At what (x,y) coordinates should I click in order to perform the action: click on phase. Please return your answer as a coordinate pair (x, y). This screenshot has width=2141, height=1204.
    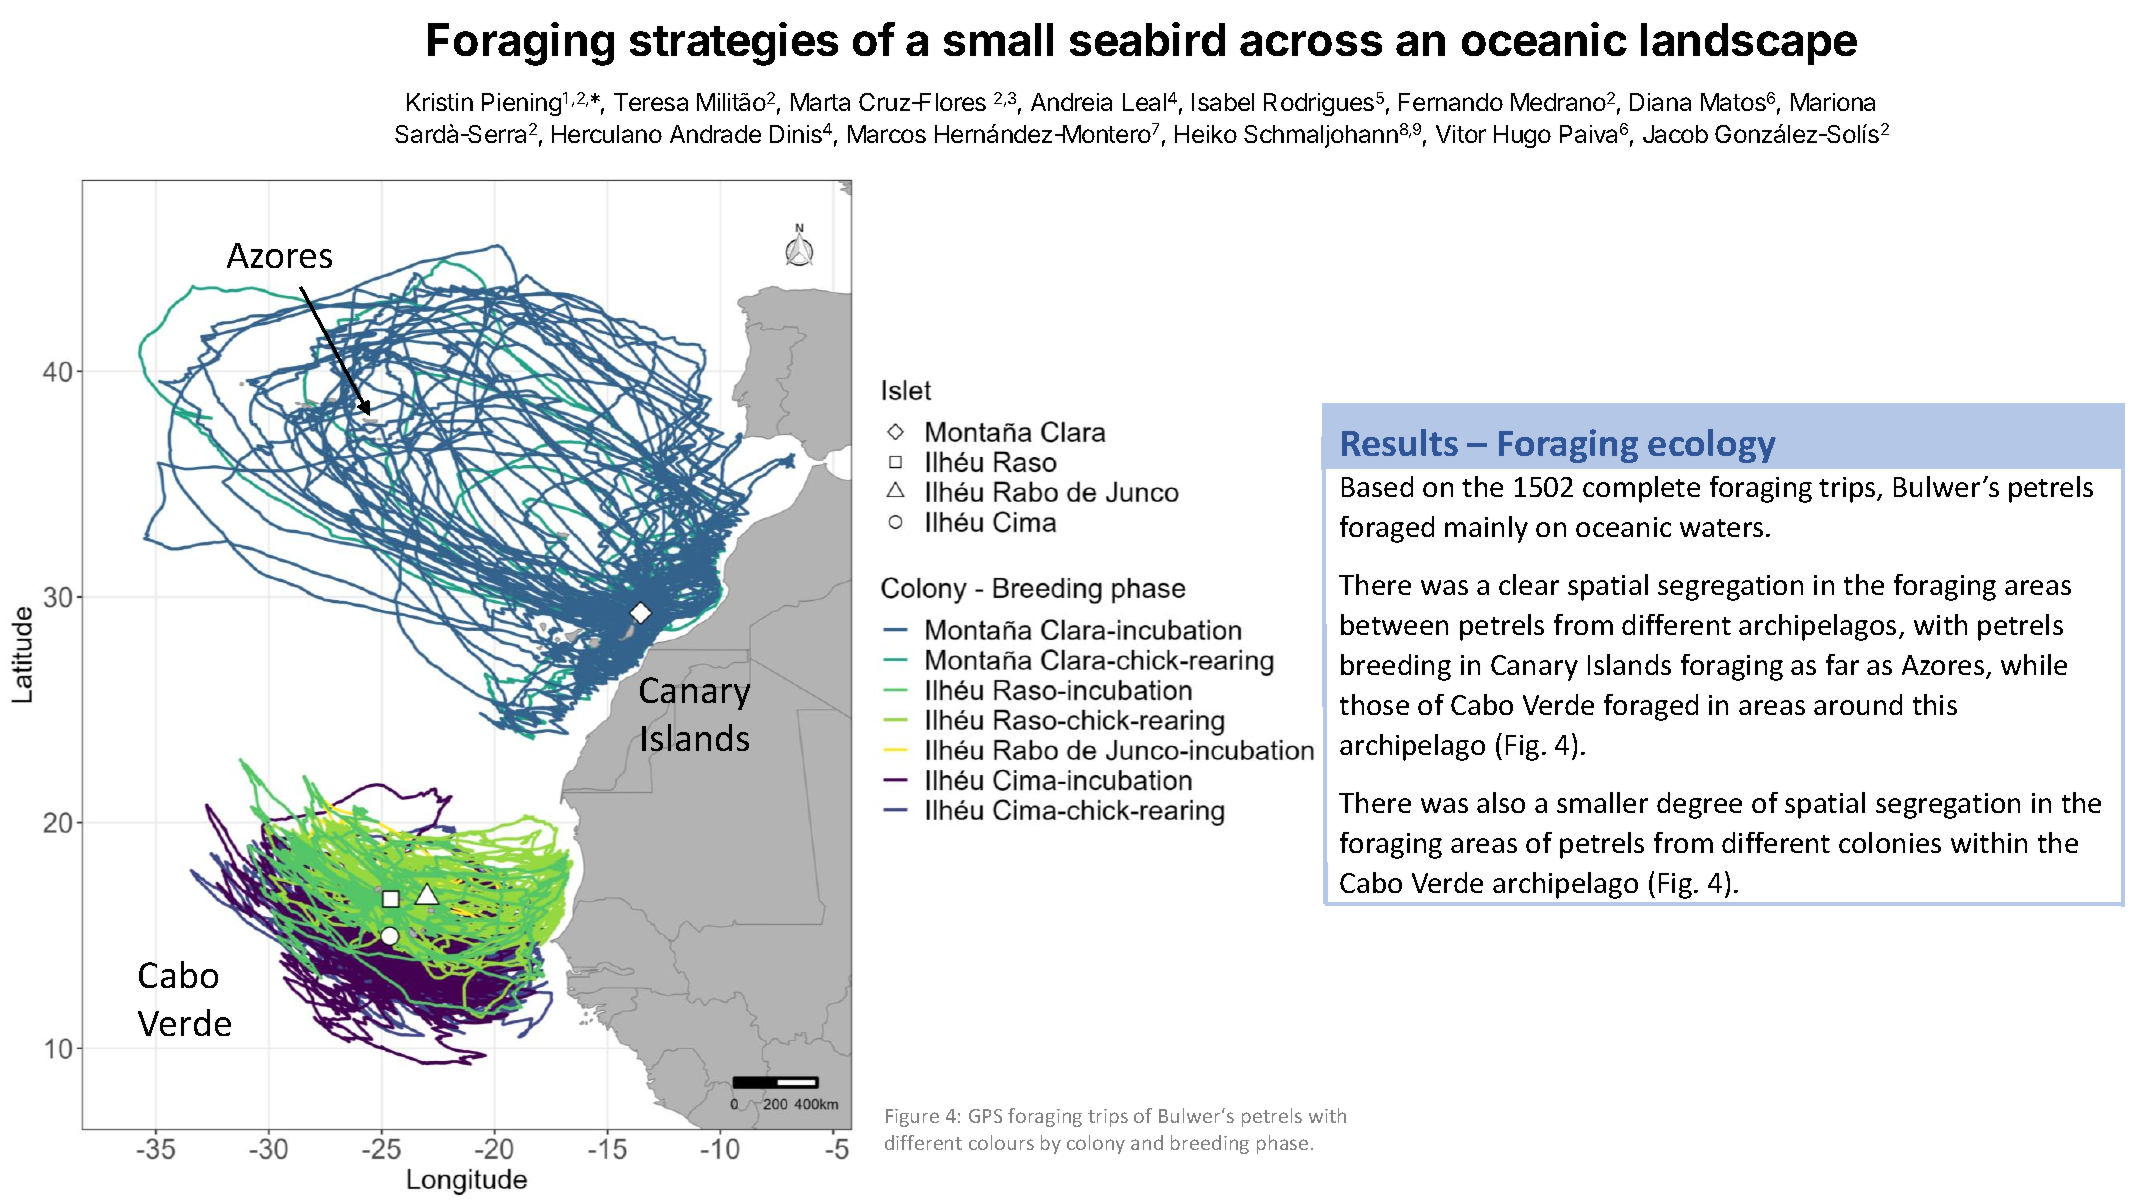
    Looking at the image, I should click on (1282, 1144).
